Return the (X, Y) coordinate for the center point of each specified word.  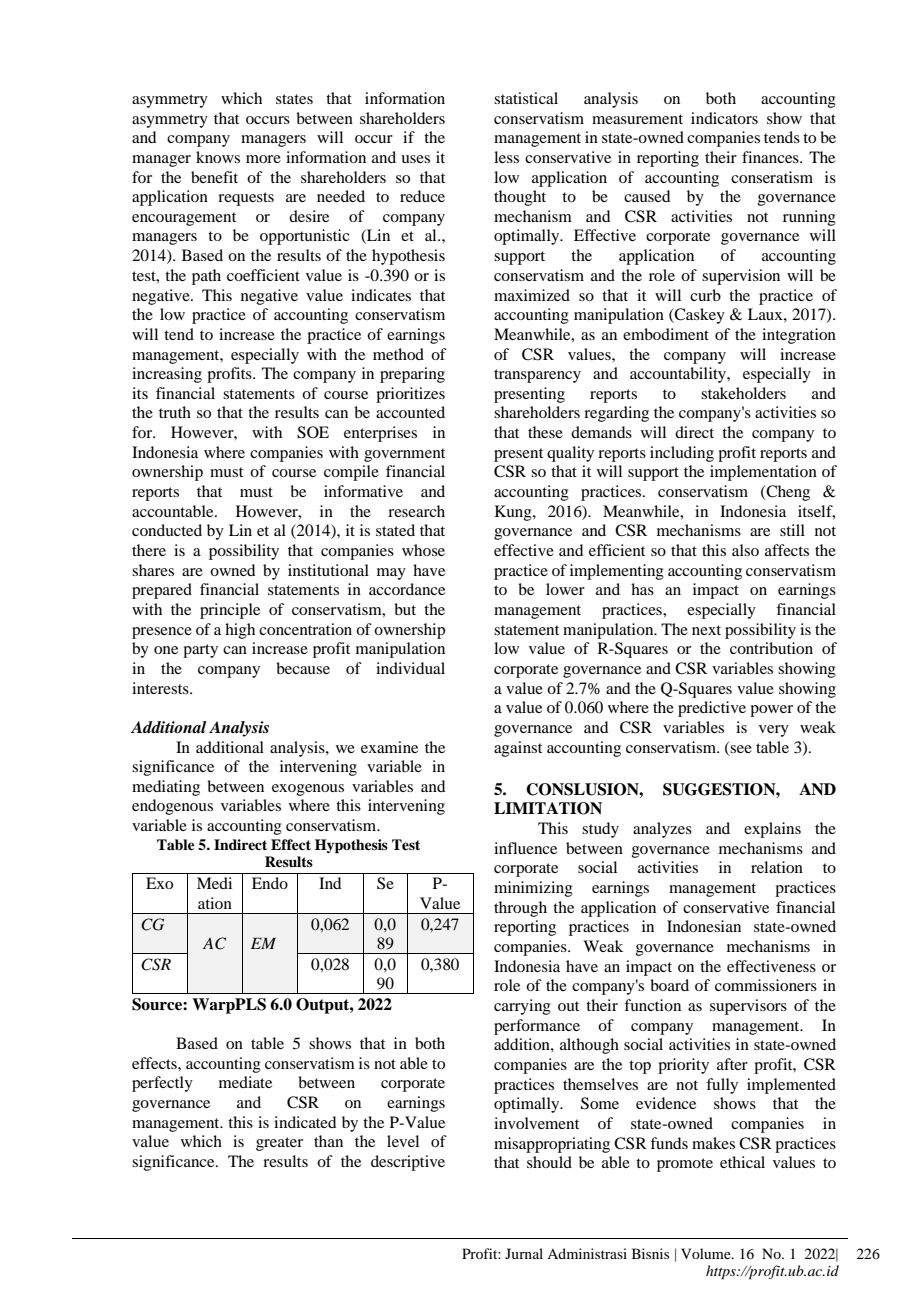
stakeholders (743, 393)
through (520, 909)
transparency (537, 376)
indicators (724, 118)
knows (218, 157)
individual (410, 668)
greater (279, 1144)
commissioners (766, 985)
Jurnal (524, 1253)
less (506, 157)
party (200, 651)
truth (175, 412)
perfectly (162, 1084)
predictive (712, 709)
